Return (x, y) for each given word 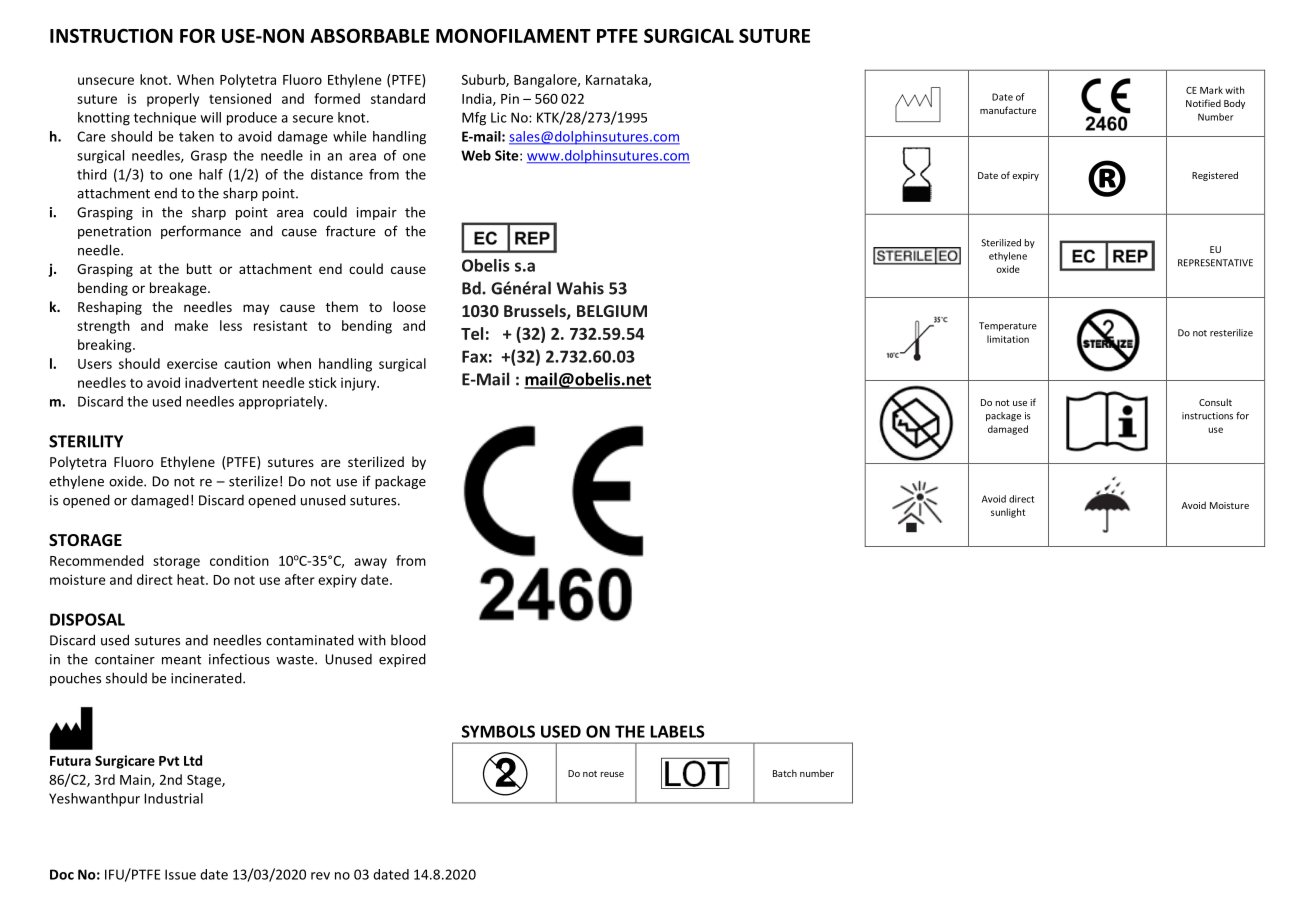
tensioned (240, 98)
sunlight (1008, 513)
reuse (612, 774)
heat (192, 579)
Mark (1211, 90)
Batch (785, 773)
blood (408, 640)
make (191, 325)
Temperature (1008, 326)
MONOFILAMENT (513, 35)
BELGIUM (612, 311)
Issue (180, 874)
